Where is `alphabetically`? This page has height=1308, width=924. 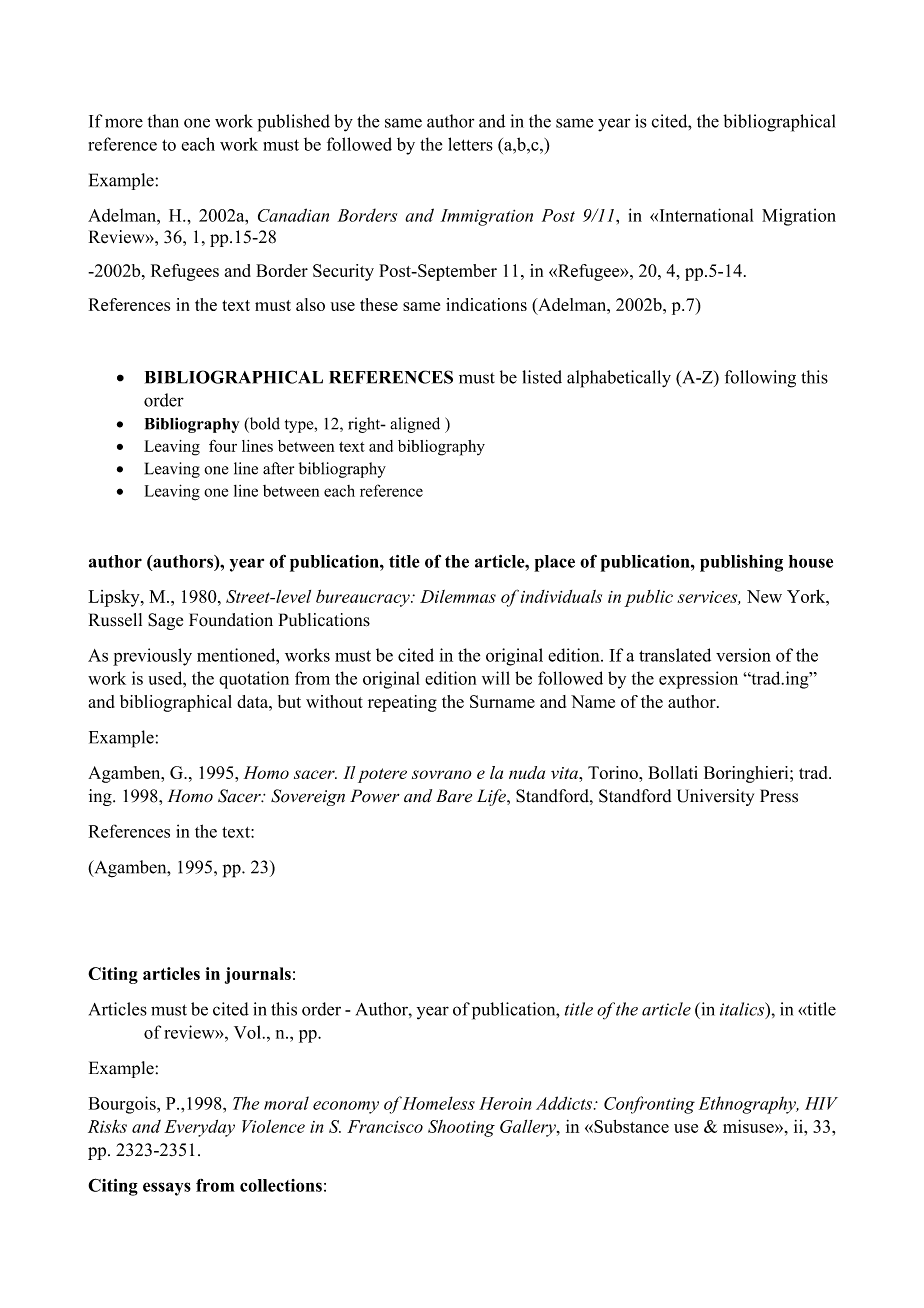
alphabetically is located at coordinates (619, 379).
